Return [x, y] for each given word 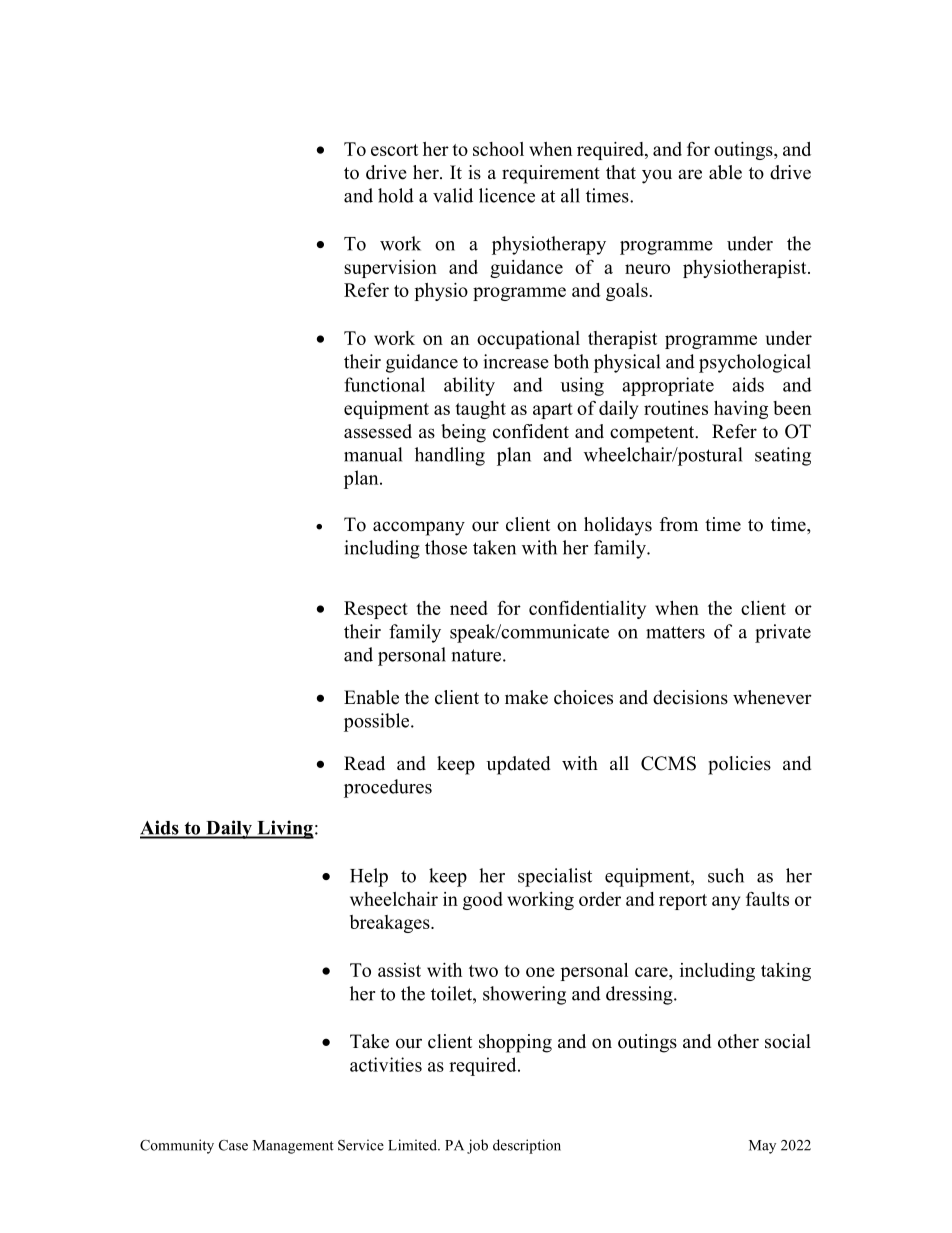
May [762, 1147]
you [657, 176]
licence [507, 195]
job [477, 1146]
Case [233, 1145]
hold [396, 195]
